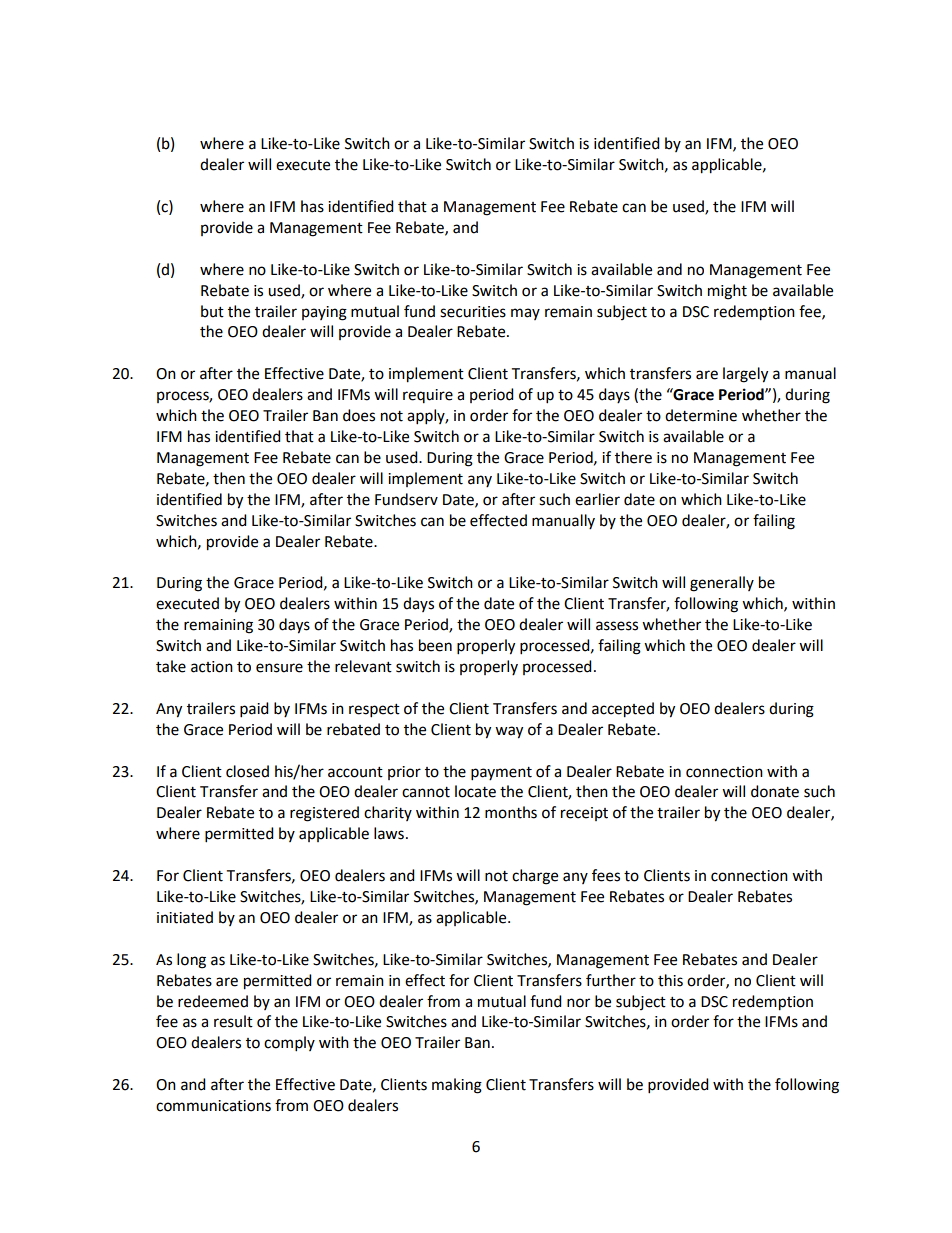 Image resolution: width=952 pixels, height=1233 pixels. What do you see at coordinates (727, 292) in the page?
I see `might` at bounding box center [727, 292].
